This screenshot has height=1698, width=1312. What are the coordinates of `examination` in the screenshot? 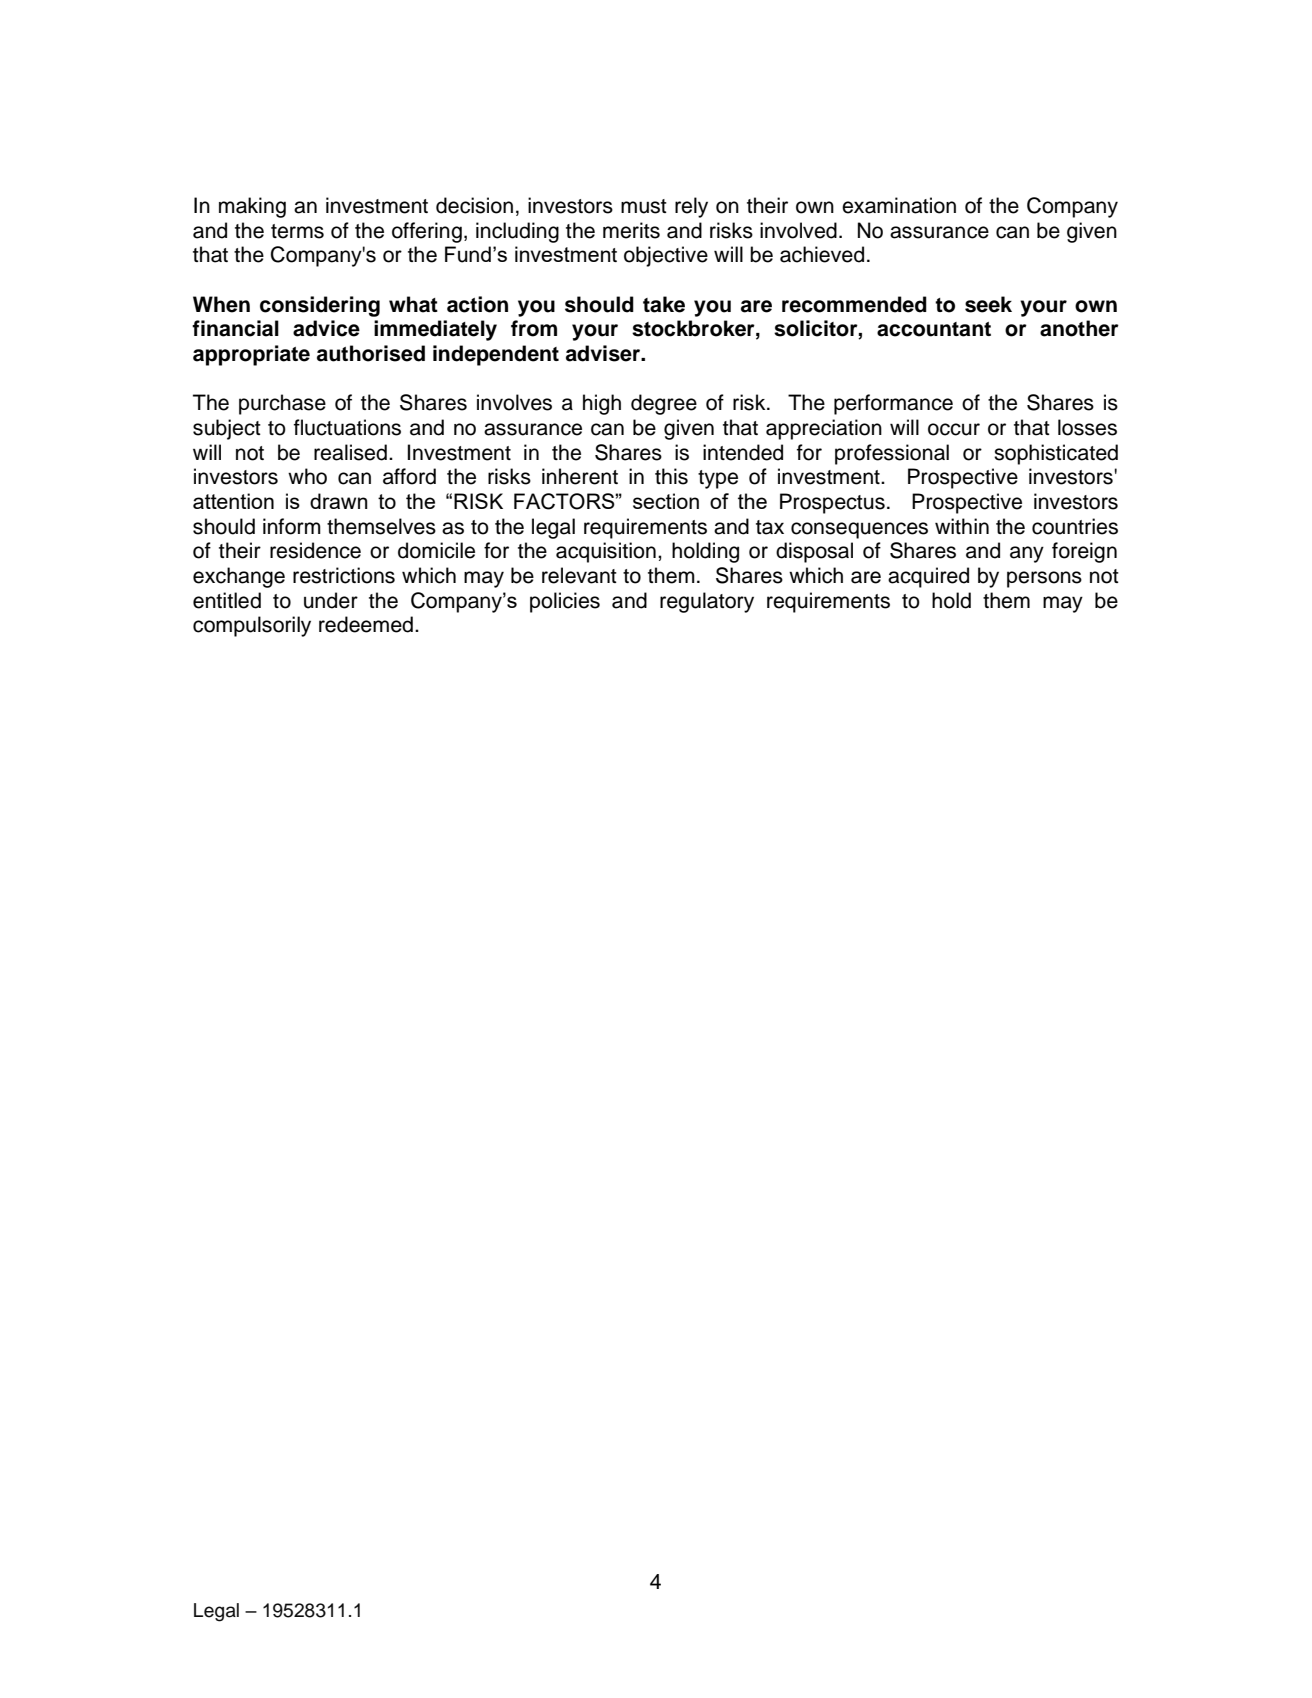 It's located at (899, 205).
